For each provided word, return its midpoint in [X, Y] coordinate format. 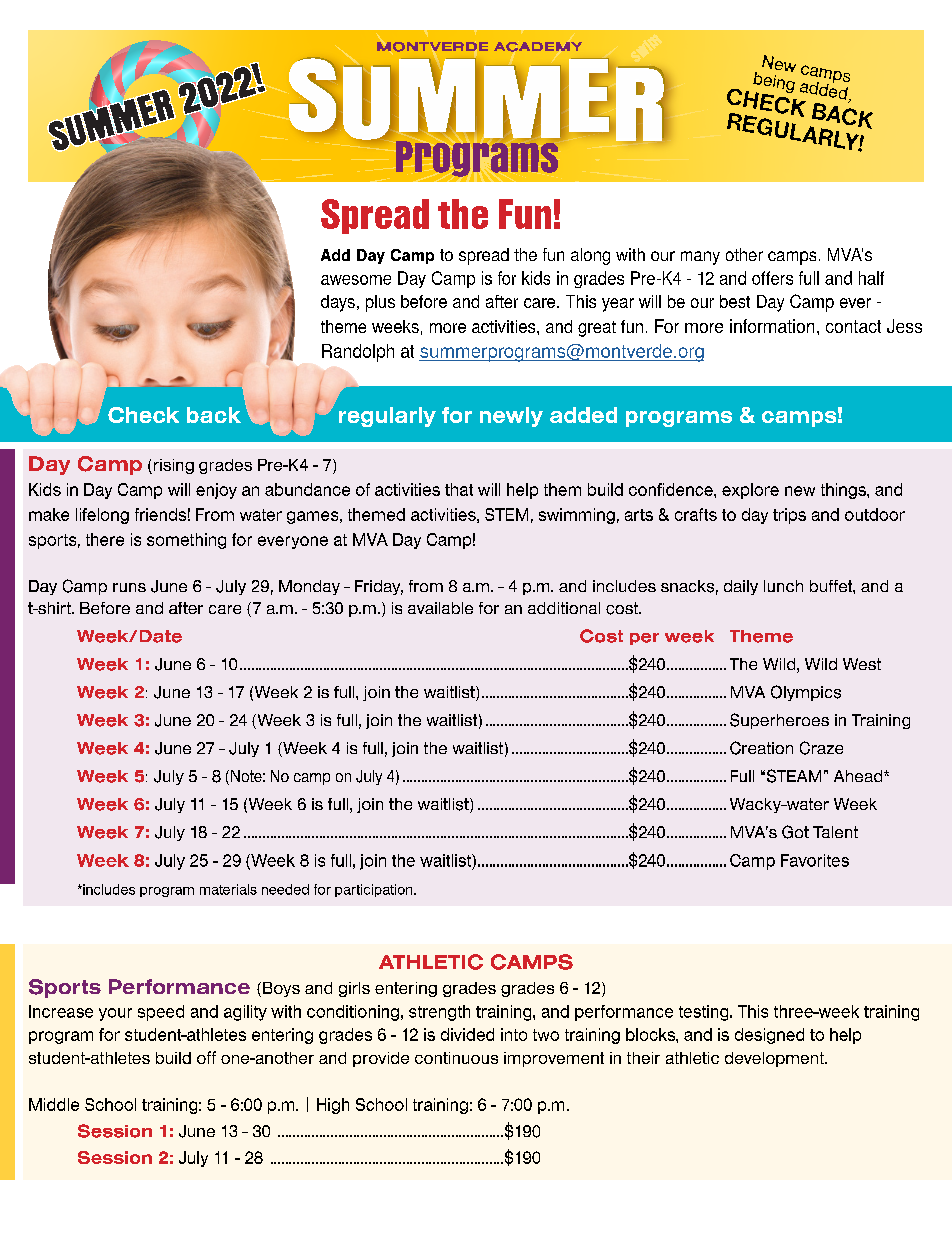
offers [772, 278]
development [775, 1059]
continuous [456, 1058]
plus [380, 303]
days [338, 303]
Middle [54, 1104]
